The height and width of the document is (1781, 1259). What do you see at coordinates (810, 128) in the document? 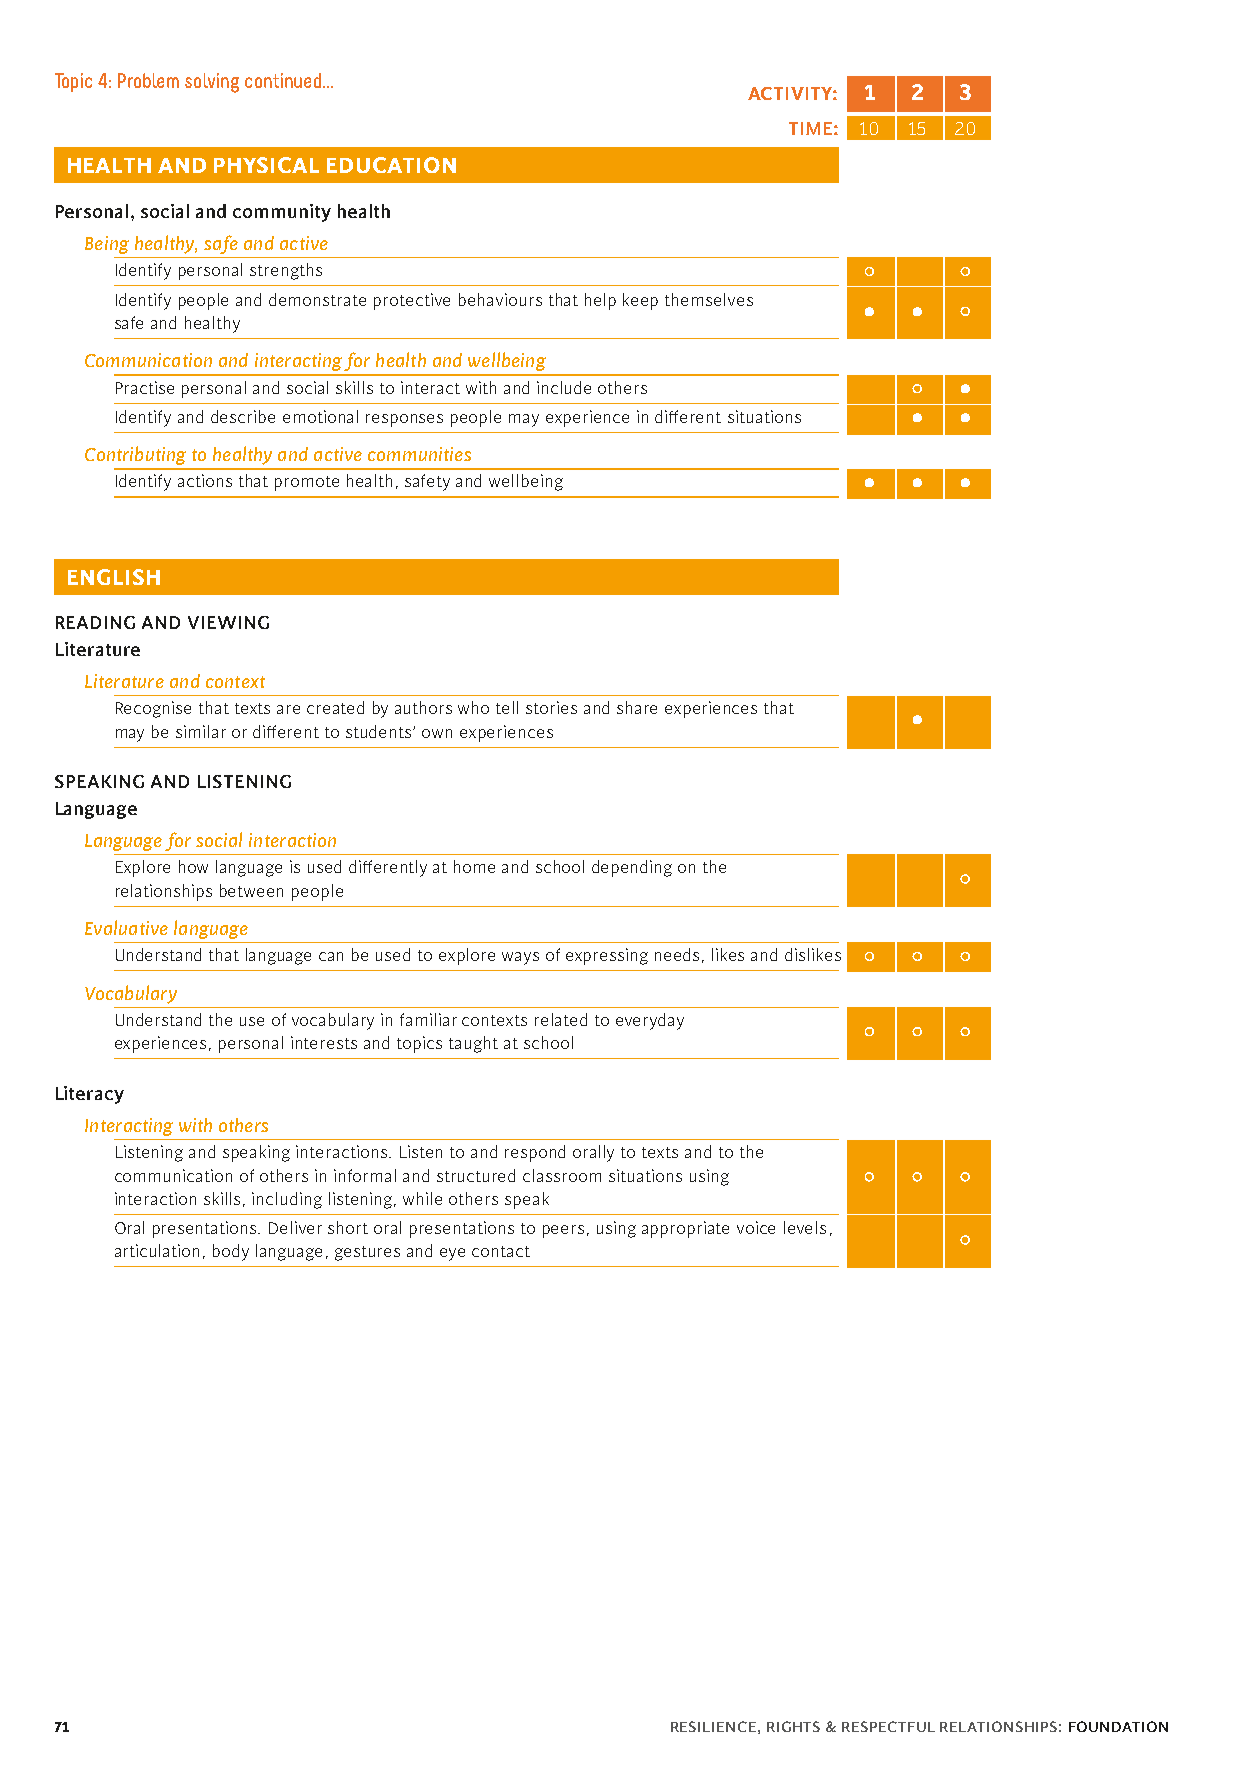
I see `TIME` at bounding box center [810, 128].
